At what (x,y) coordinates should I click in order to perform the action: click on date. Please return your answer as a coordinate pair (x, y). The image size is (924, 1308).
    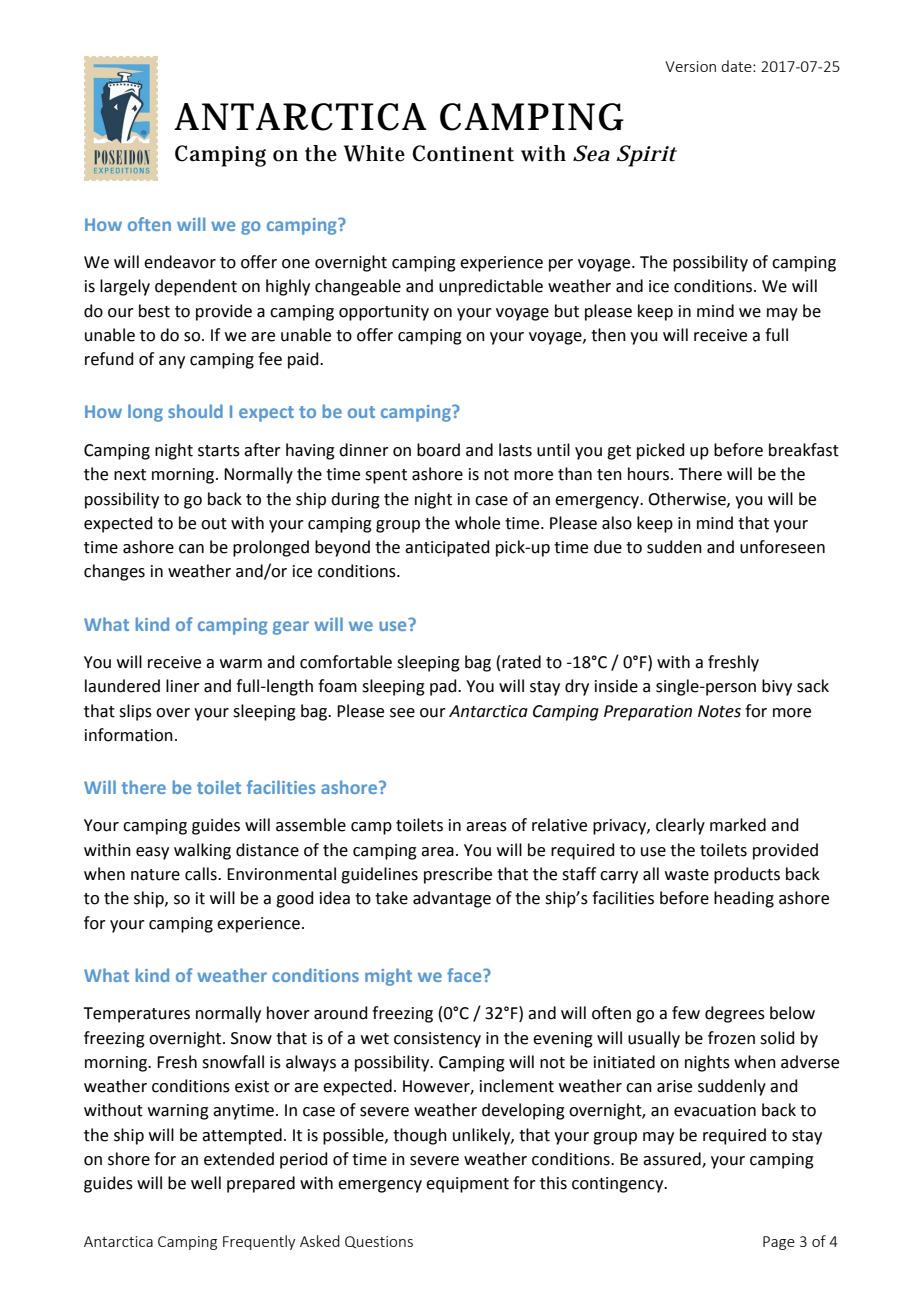
    Looking at the image, I should click on (737, 66).
